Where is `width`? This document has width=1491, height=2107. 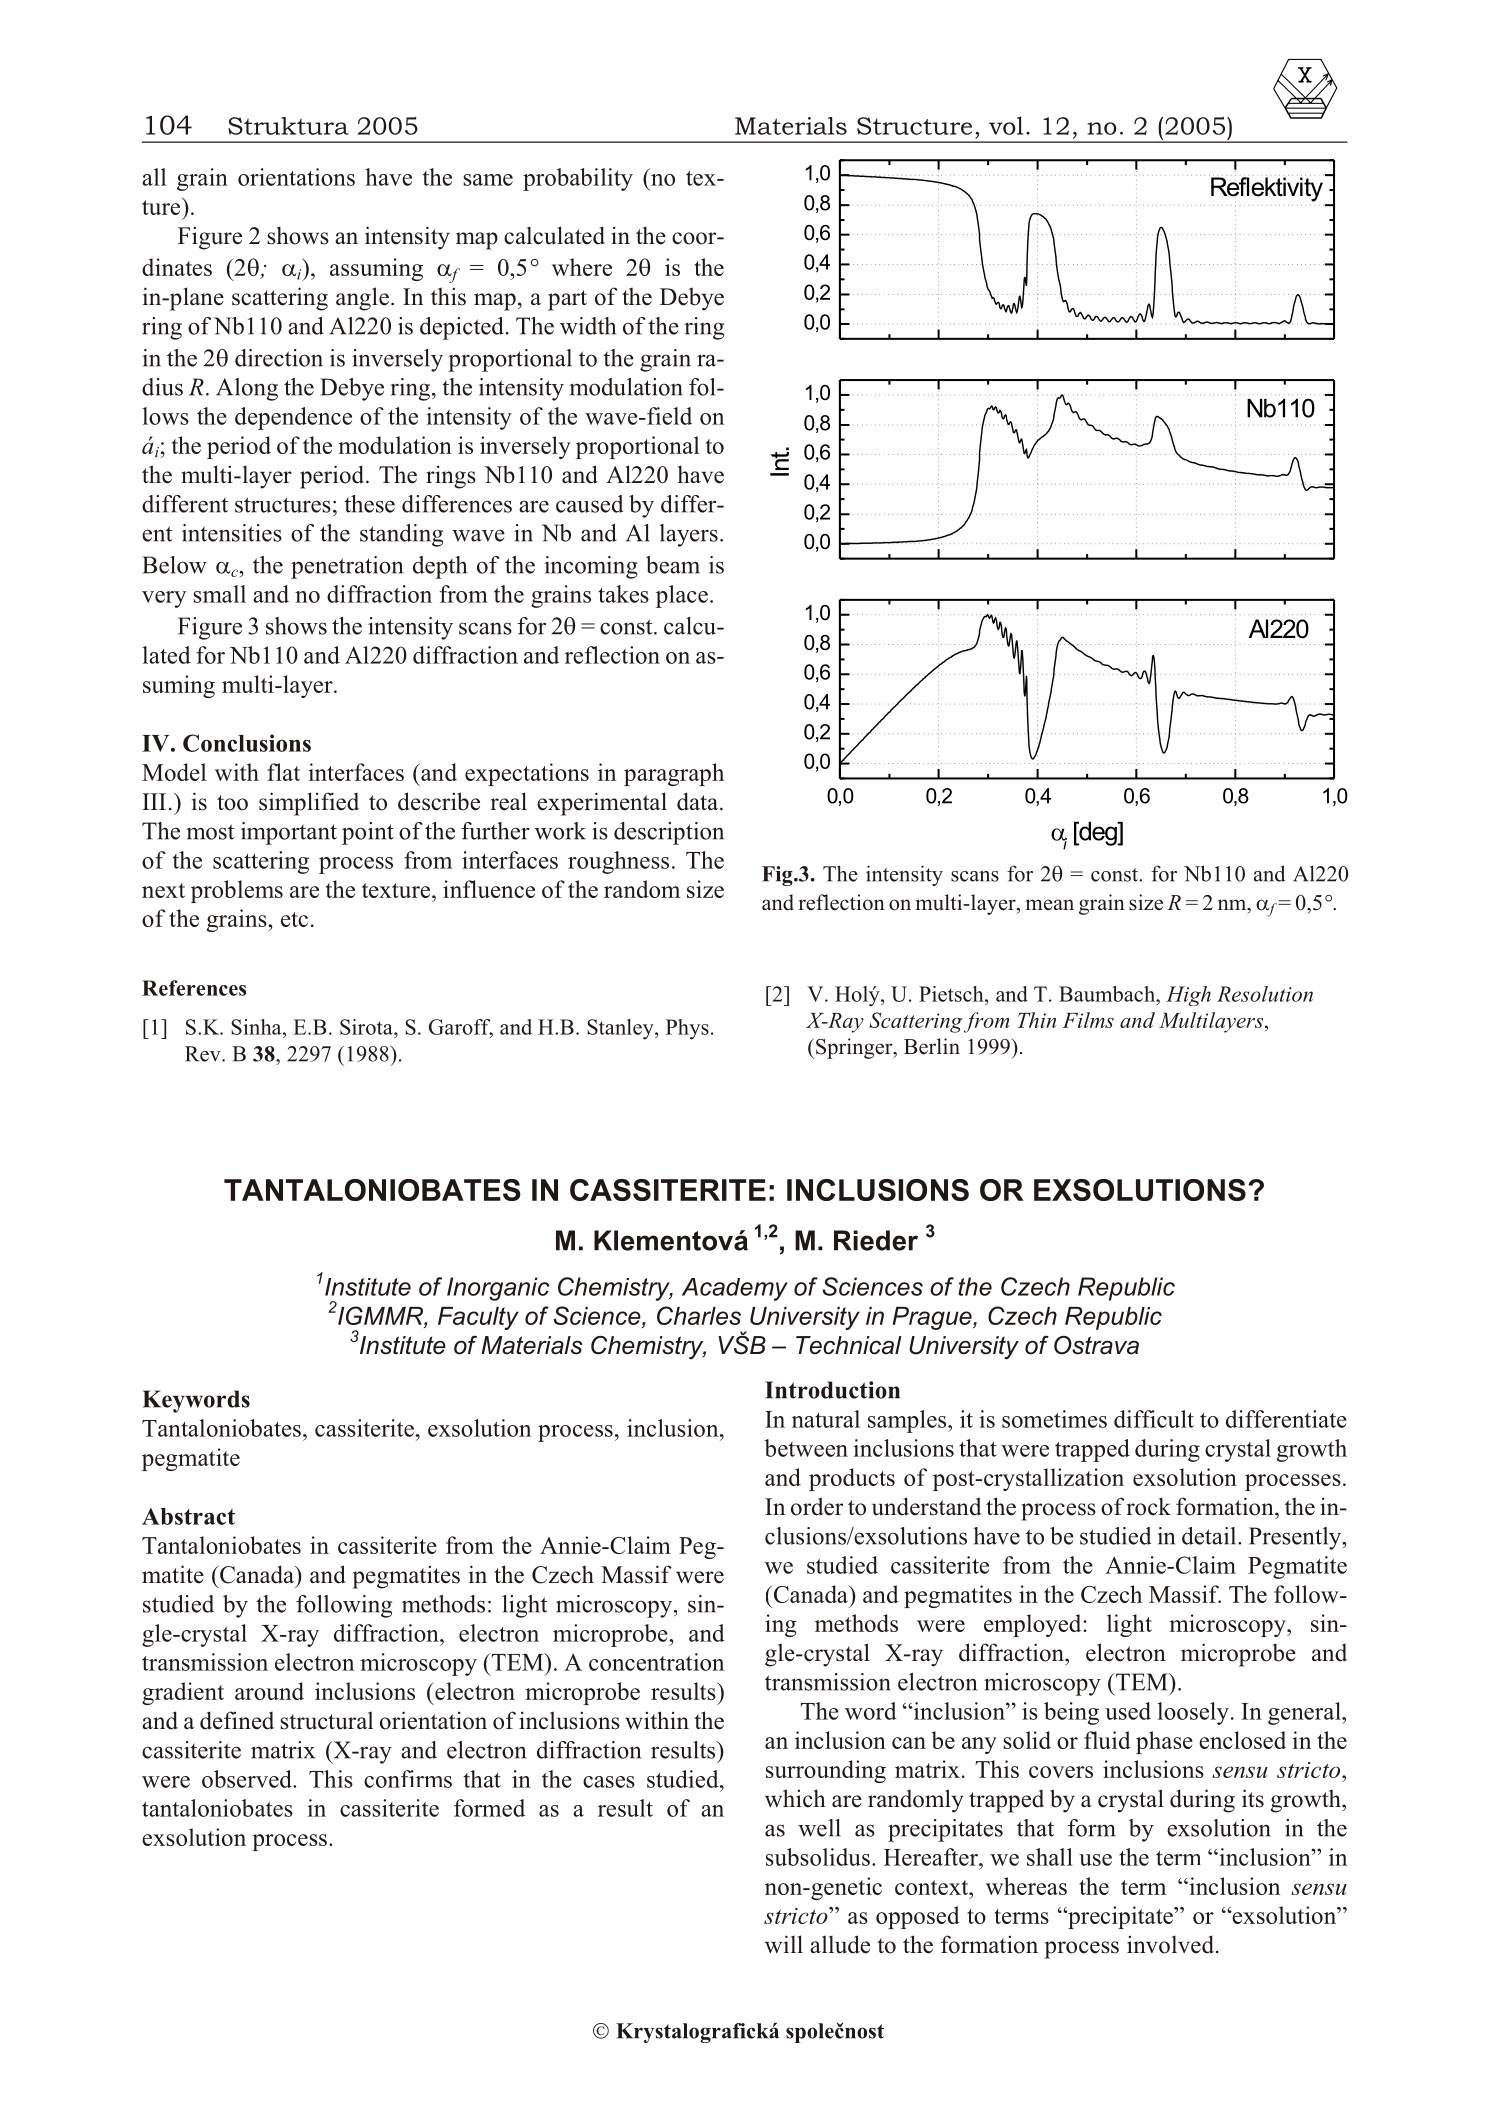 width is located at coordinates (588, 326).
